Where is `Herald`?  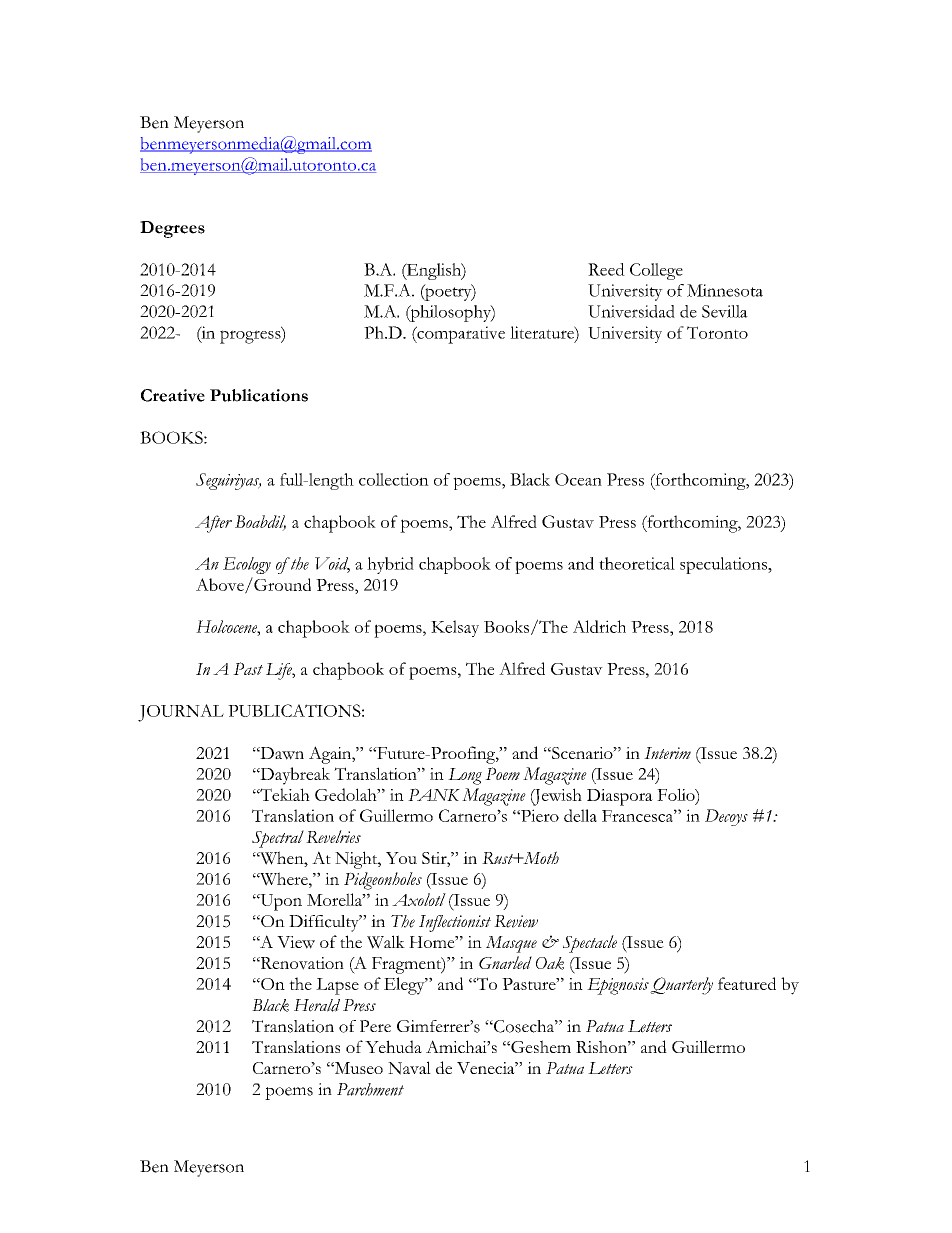
Herald is located at coordinates (317, 1005).
